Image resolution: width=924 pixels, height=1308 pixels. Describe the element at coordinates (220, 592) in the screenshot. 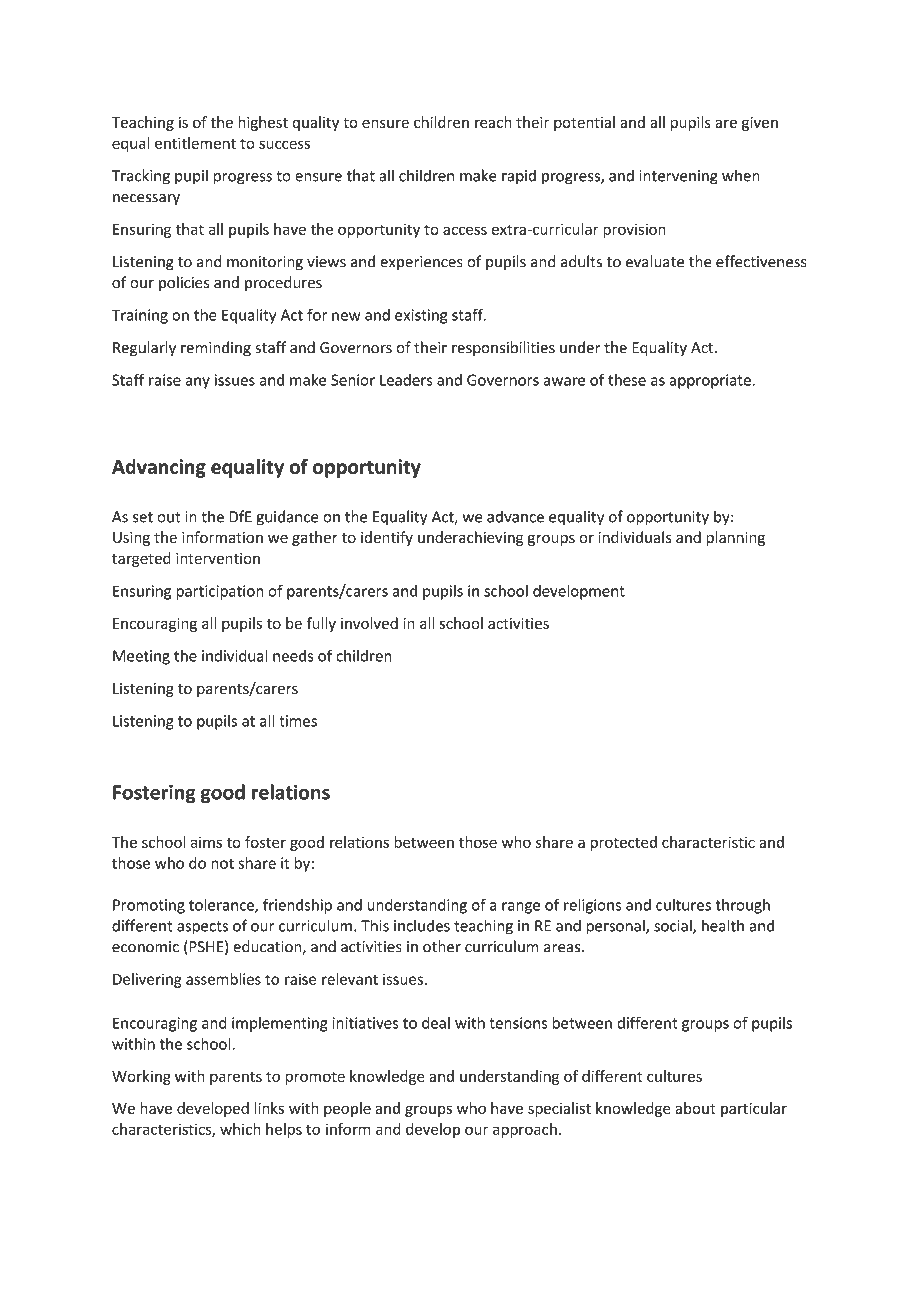

I see `participation` at that location.
